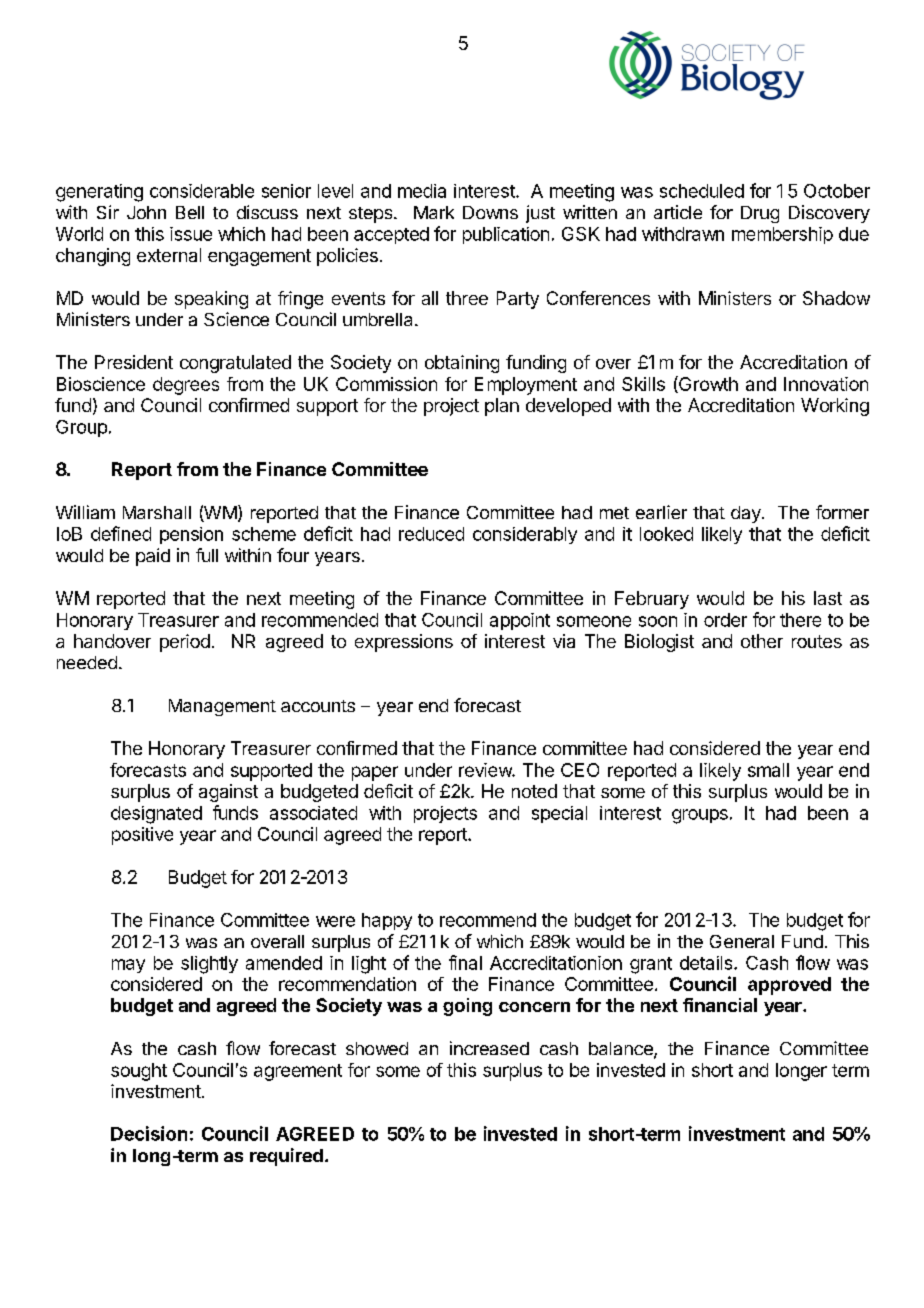 Image resolution: width=924 pixels, height=1308 pixels. I want to click on Downs, so click(490, 212).
